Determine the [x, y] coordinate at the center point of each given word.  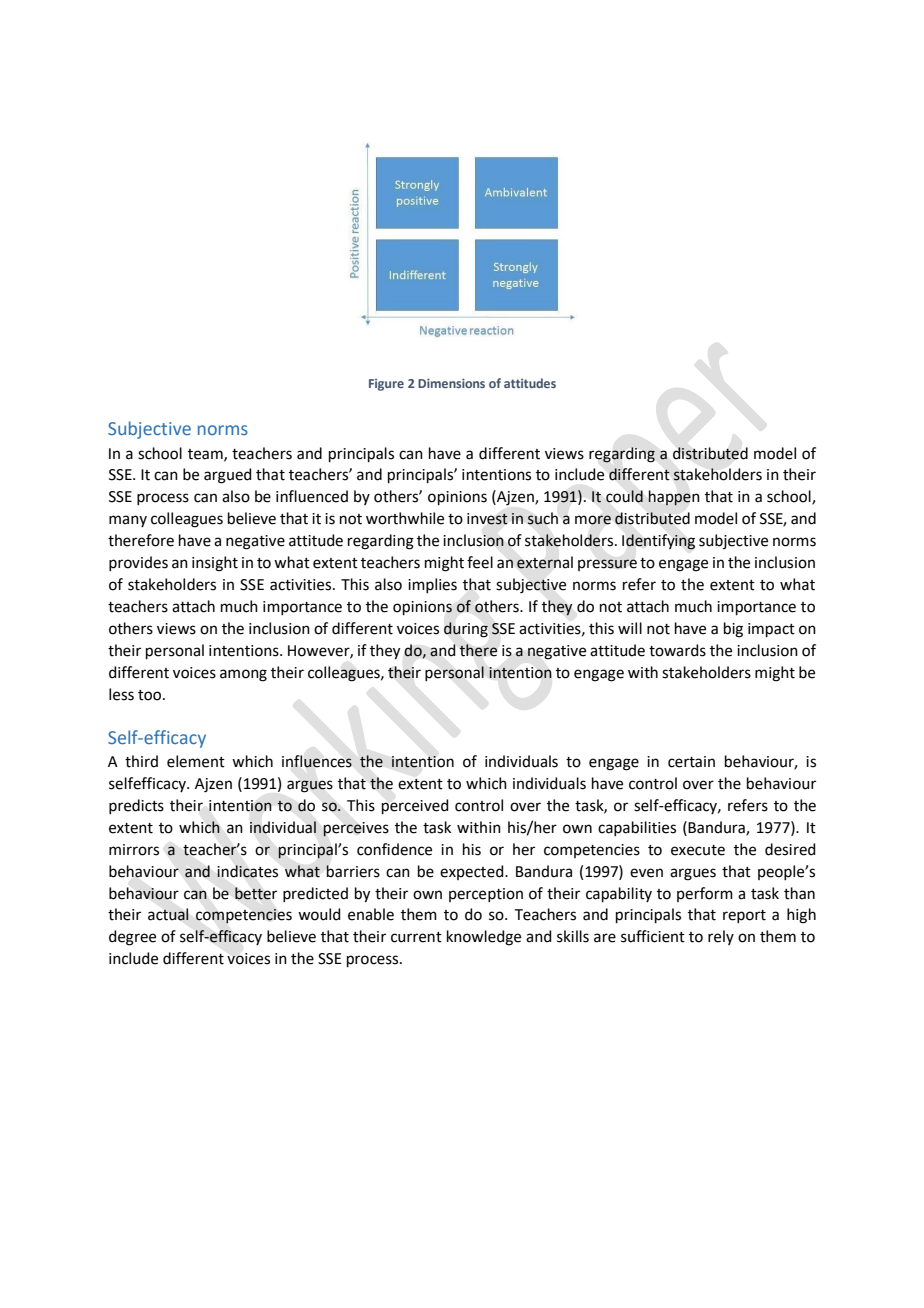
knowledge [484, 938]
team [206, 455]
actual [168, 914]
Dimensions [451, 383]
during [466, 630]
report [744, 916]
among [243, 675]
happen [674, 498]
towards [677, 650]
